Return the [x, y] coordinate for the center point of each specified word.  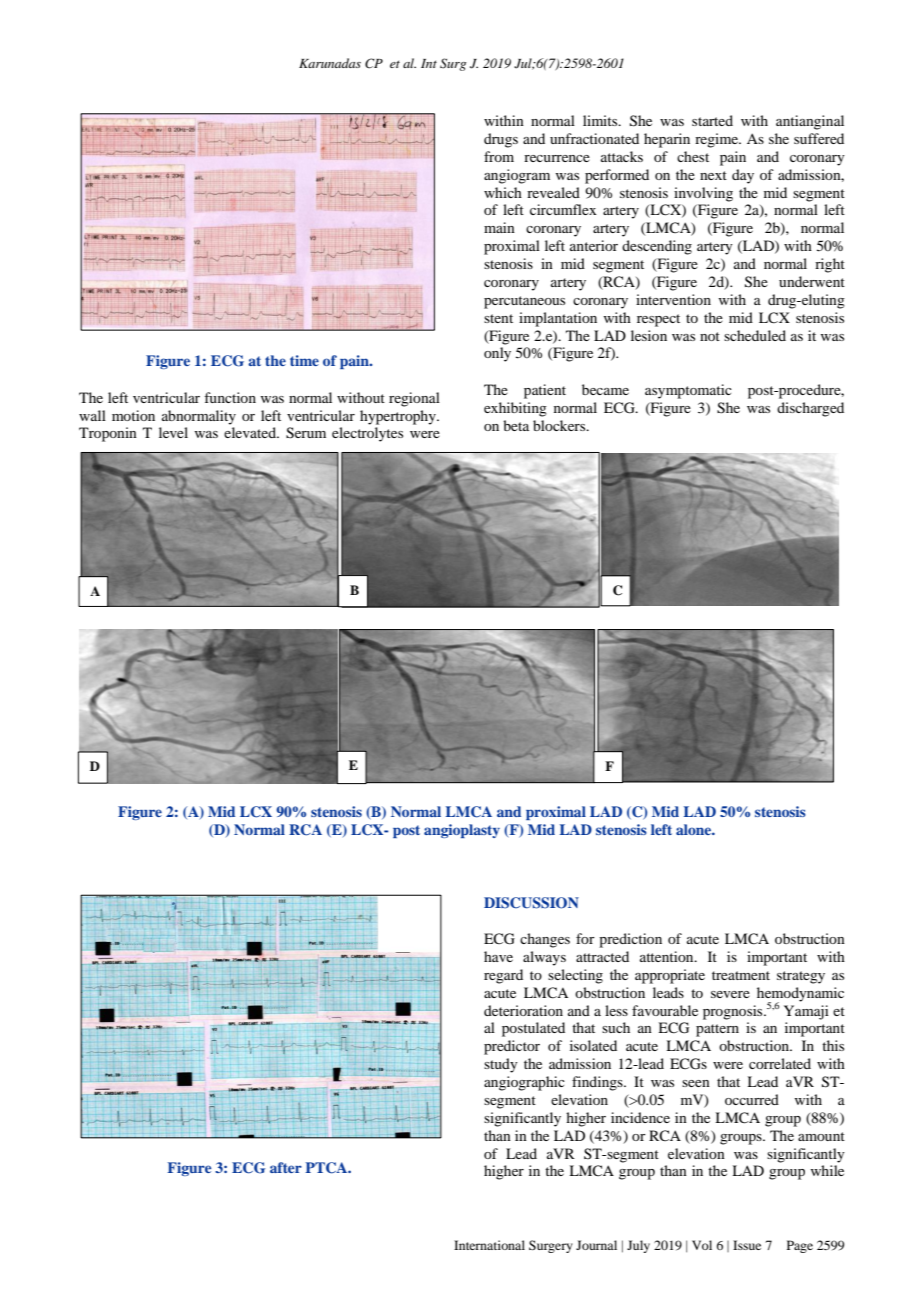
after [286, 1167]
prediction [630, 940]
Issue [747, 1245]
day [743, 176]
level [173, 432]
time [304, 360]
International [489, 1245]
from [499, 156]
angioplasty [462, 831]
